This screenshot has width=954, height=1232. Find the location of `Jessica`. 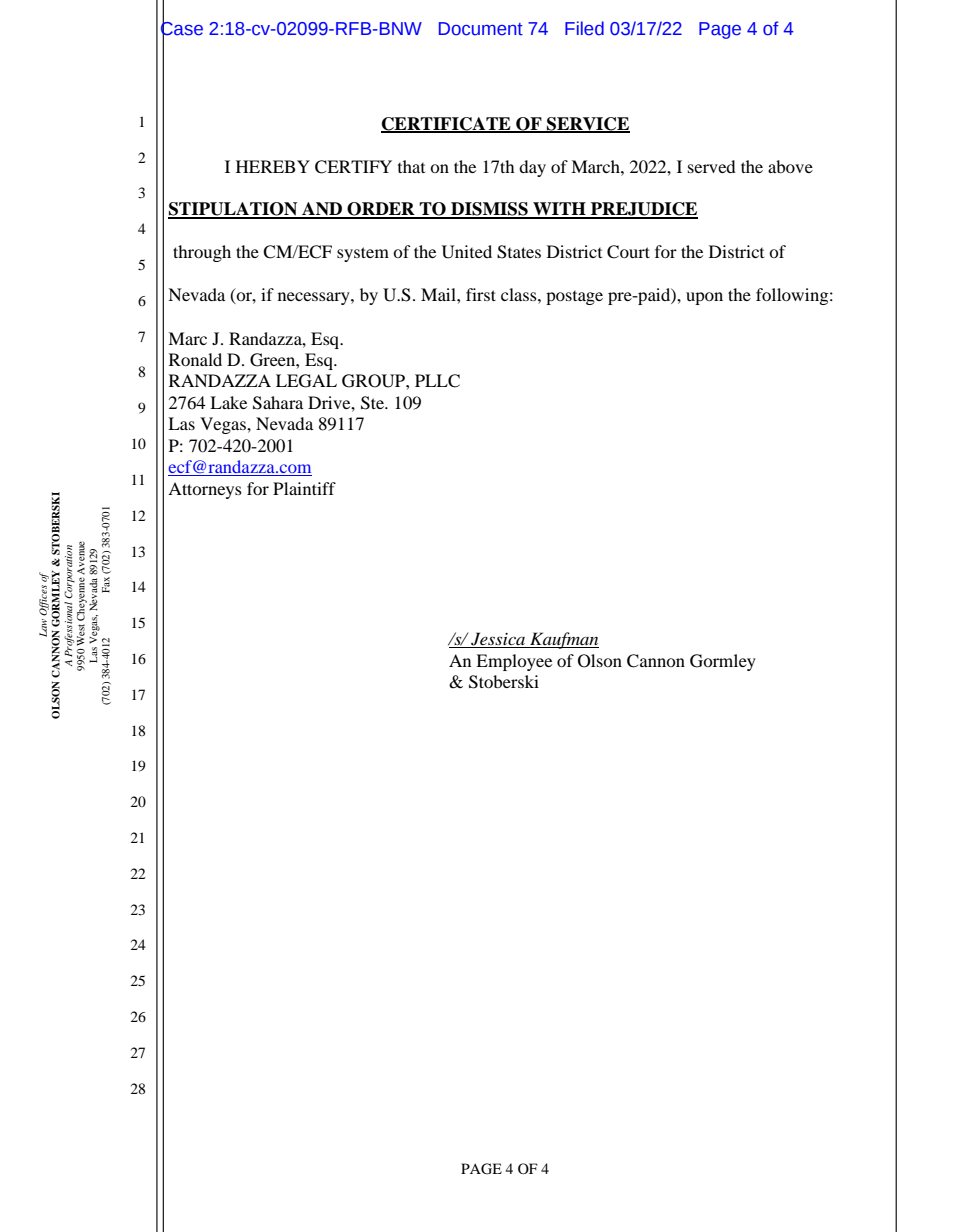

Jessica is located at coordinates (499, 640).
